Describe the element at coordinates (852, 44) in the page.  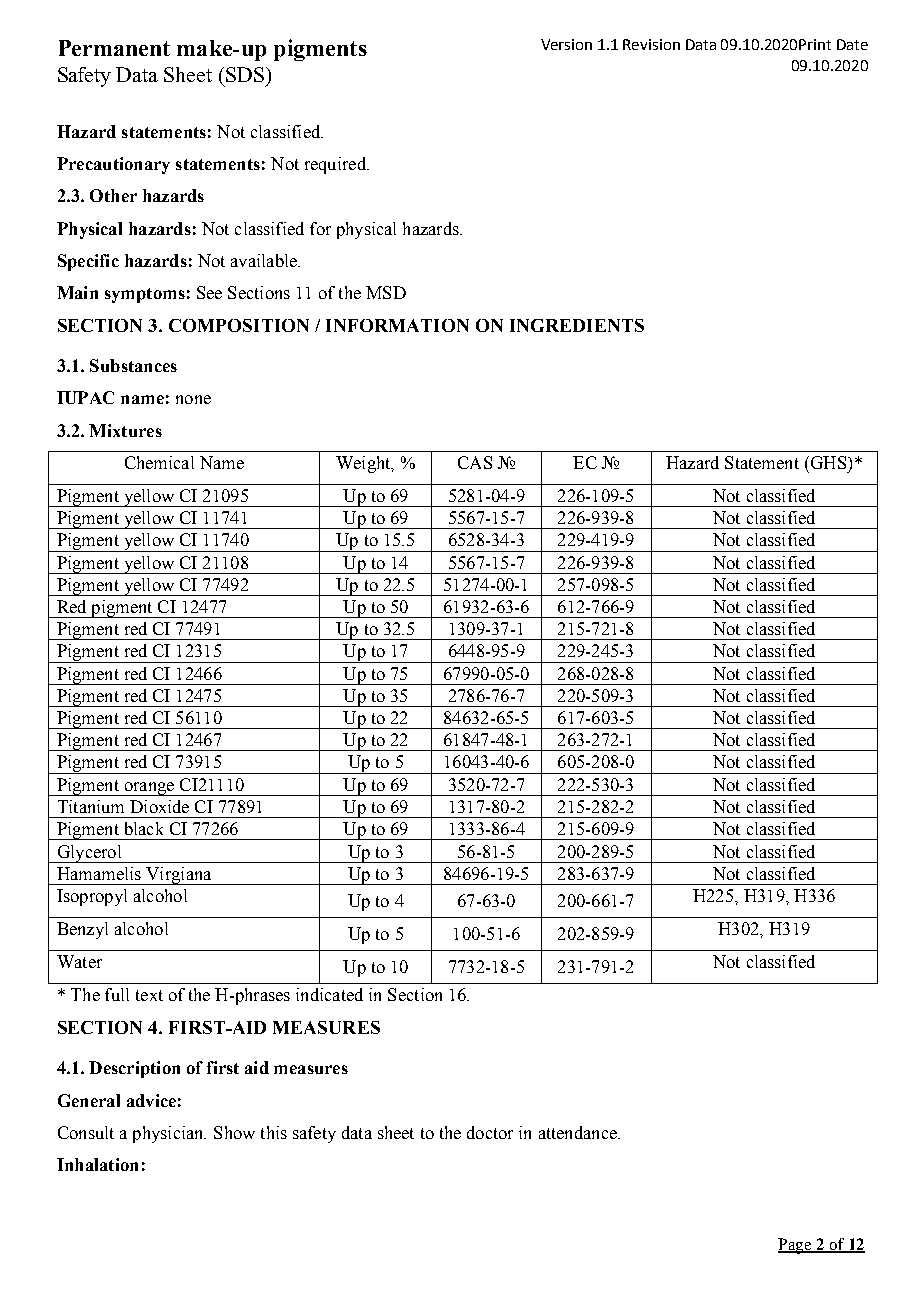
I see `Date` at that location.
